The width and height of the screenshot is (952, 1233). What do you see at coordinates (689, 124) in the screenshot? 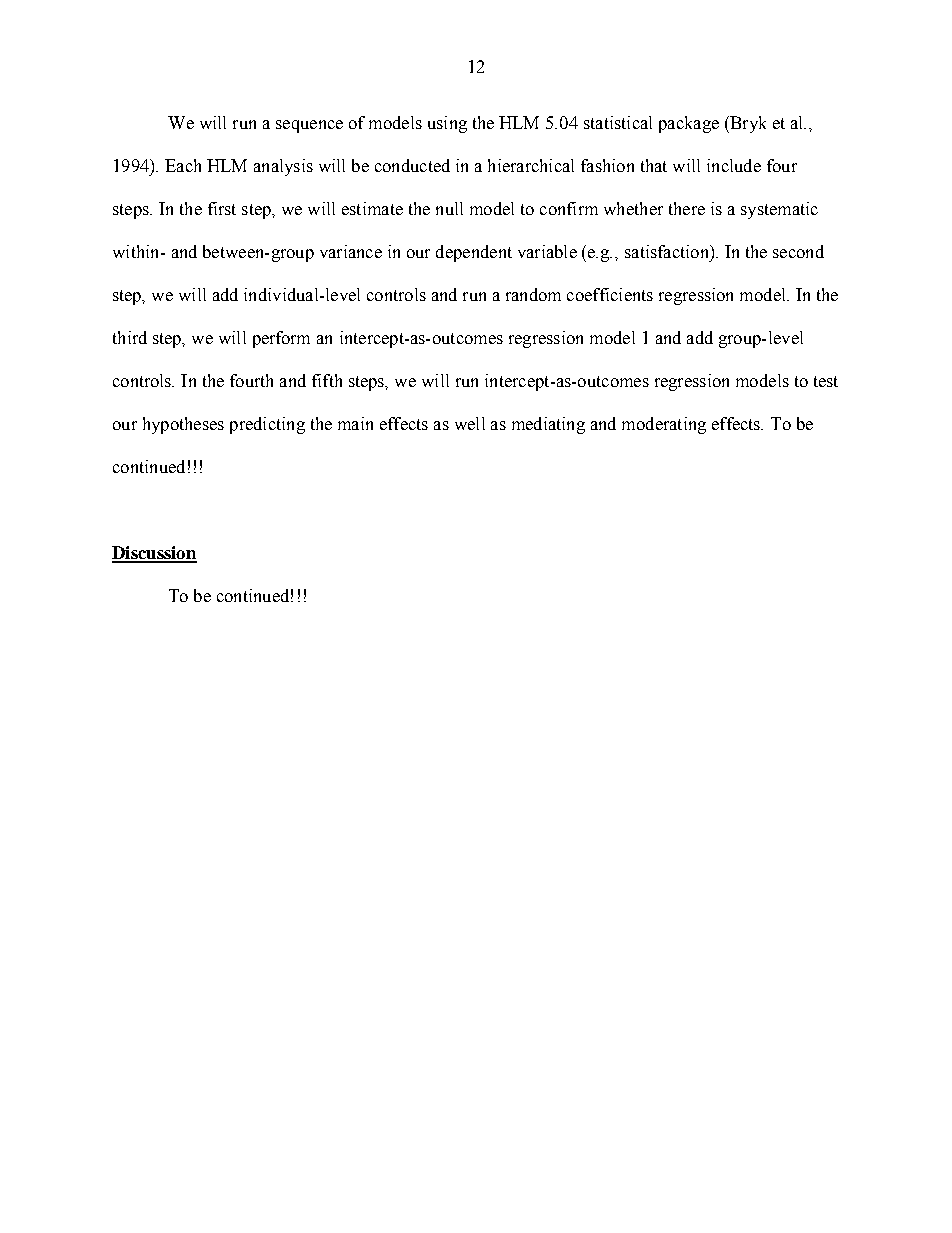
I see `package` at bounding box center [689, 124].
